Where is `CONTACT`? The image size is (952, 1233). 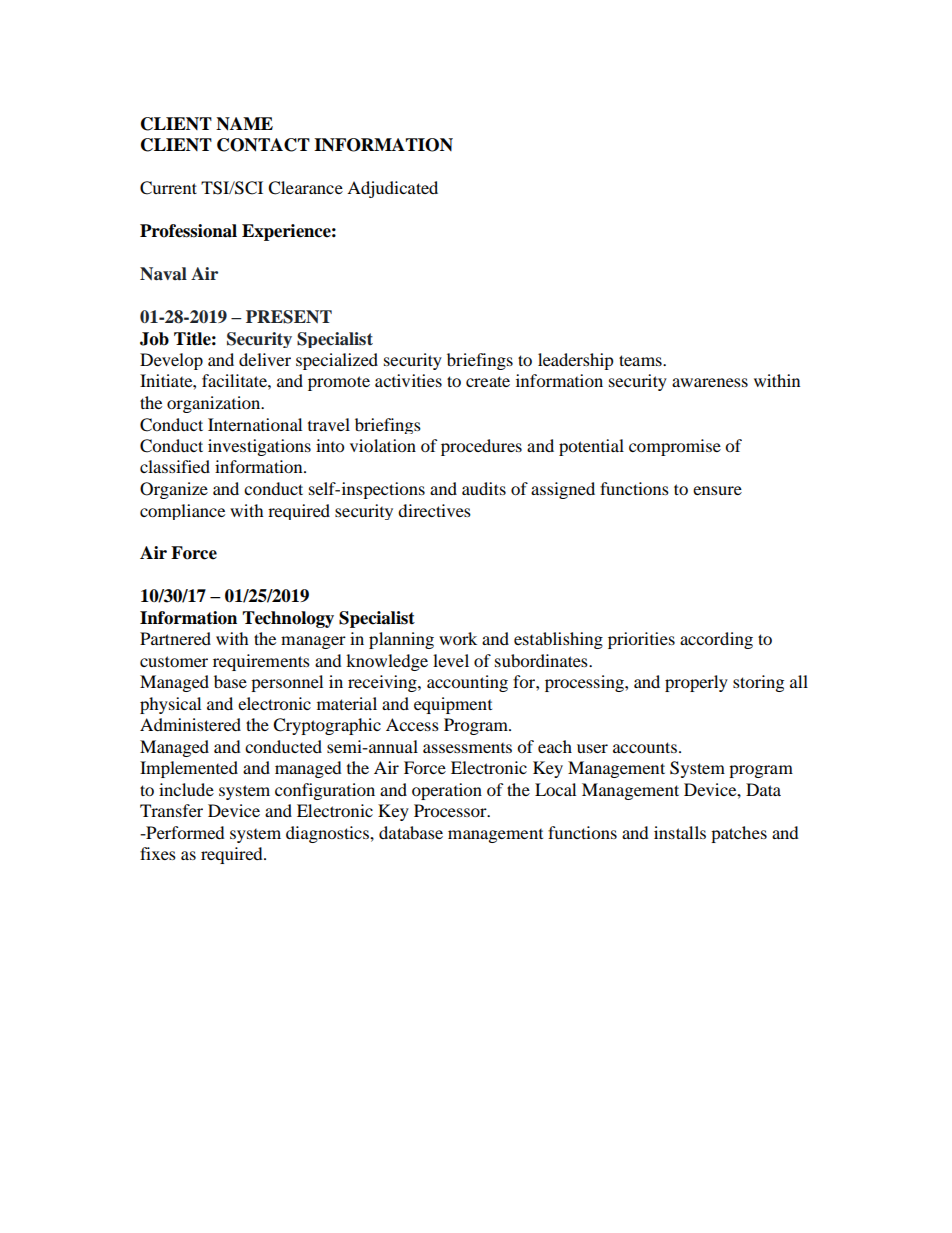
CONTACT is located at coordinates (263, 145).
